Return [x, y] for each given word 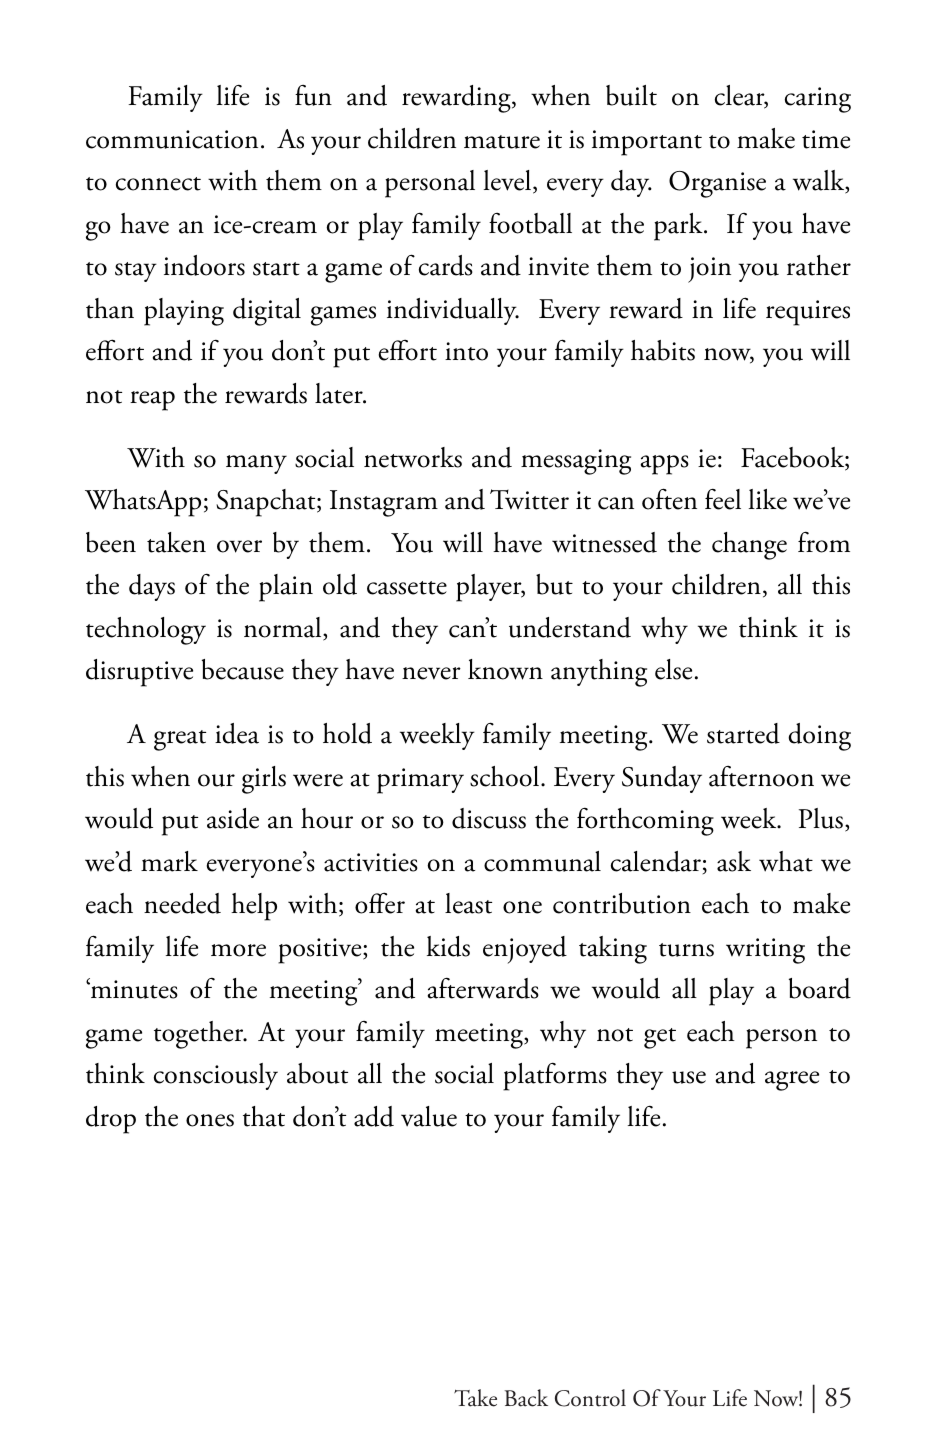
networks [413, 457]
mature [502, 142]
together [200, 1035]
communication [172, 139]
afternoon [761, 776]
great [180, 740]
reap [152, 401]
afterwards [483, 988]
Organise [717, 184]
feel [723, 499]
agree [792, 1081]
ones [210, 1120]
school [506, 776]
